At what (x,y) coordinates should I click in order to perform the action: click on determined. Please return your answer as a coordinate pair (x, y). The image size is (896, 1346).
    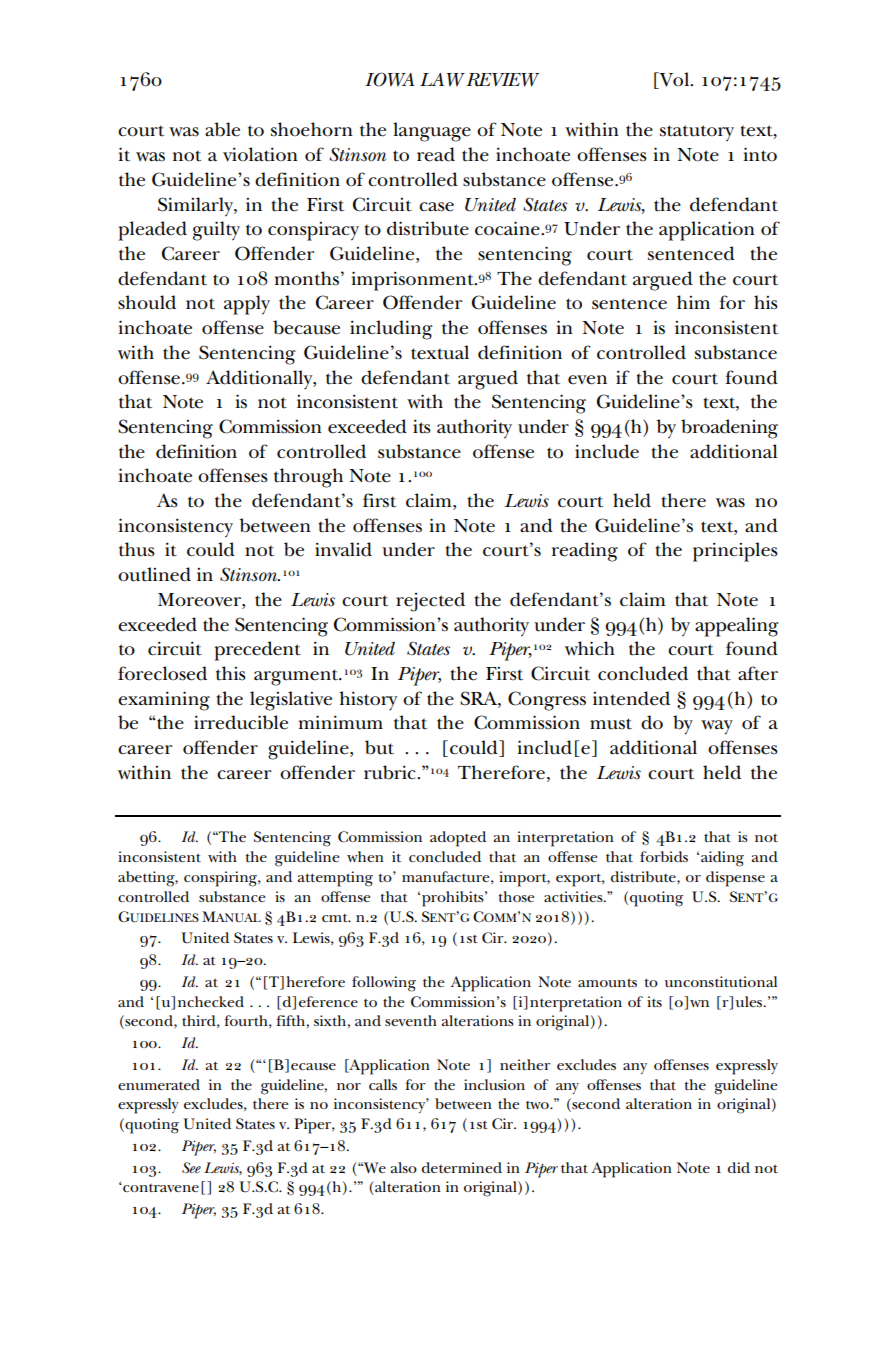
    Looking at the image, I should click on (462, 1167).
